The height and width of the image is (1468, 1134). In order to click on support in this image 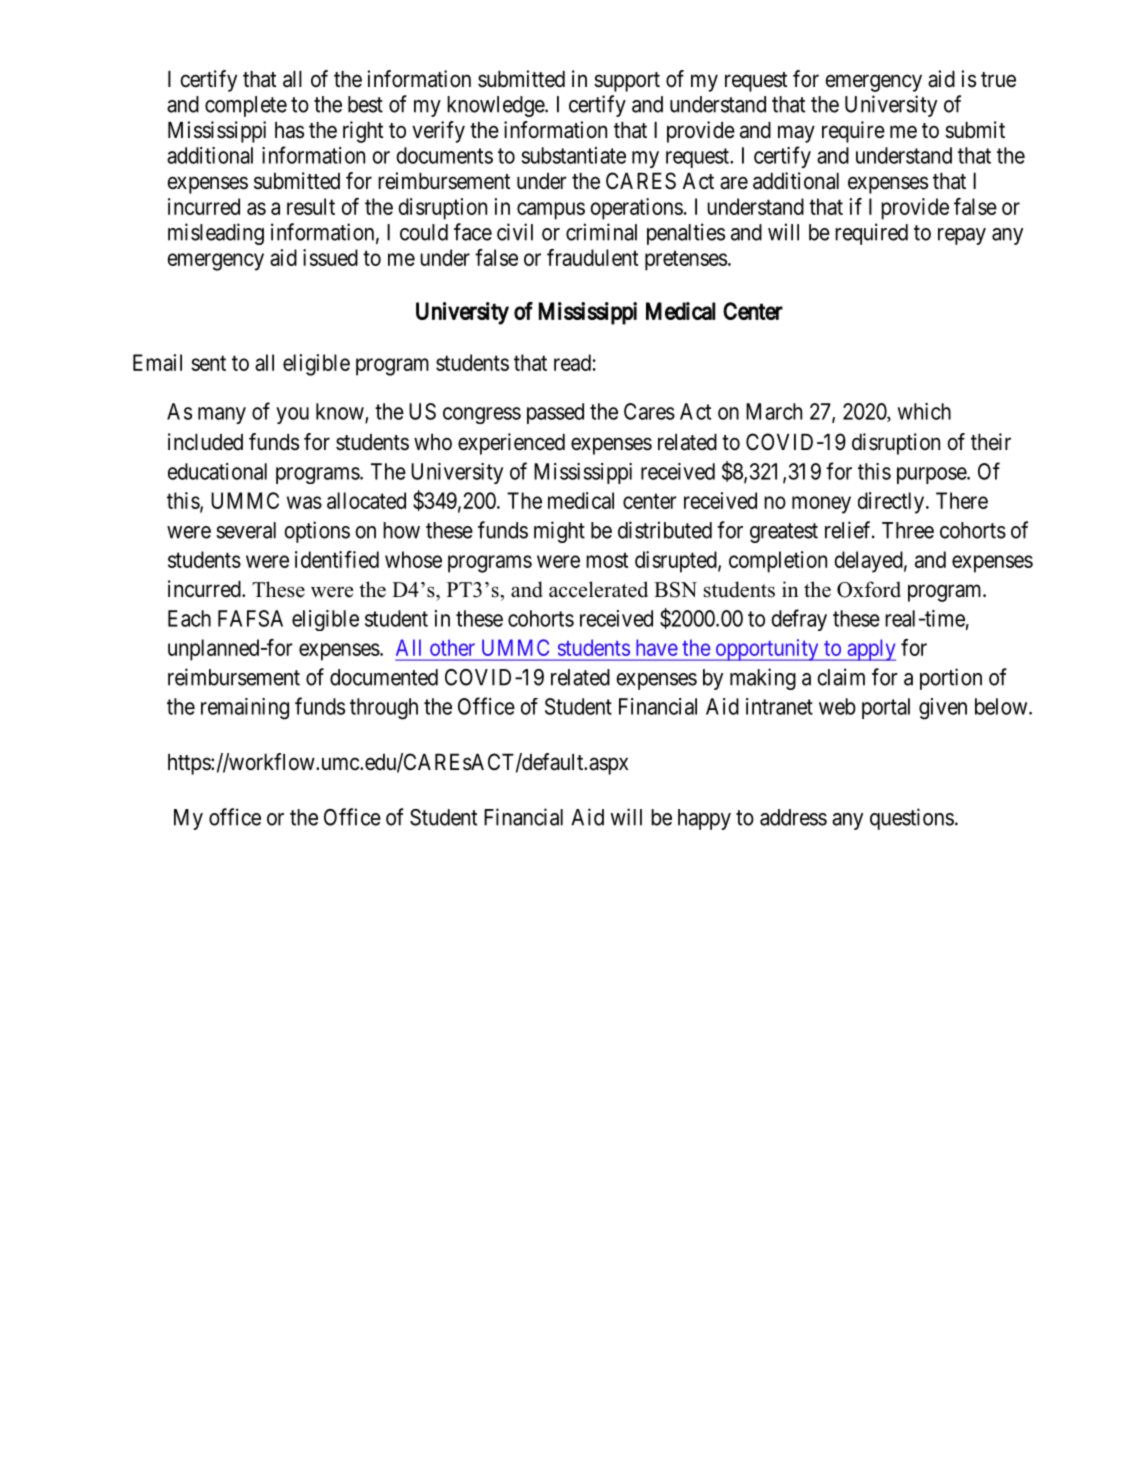, I will do `click(627, 82)`.
